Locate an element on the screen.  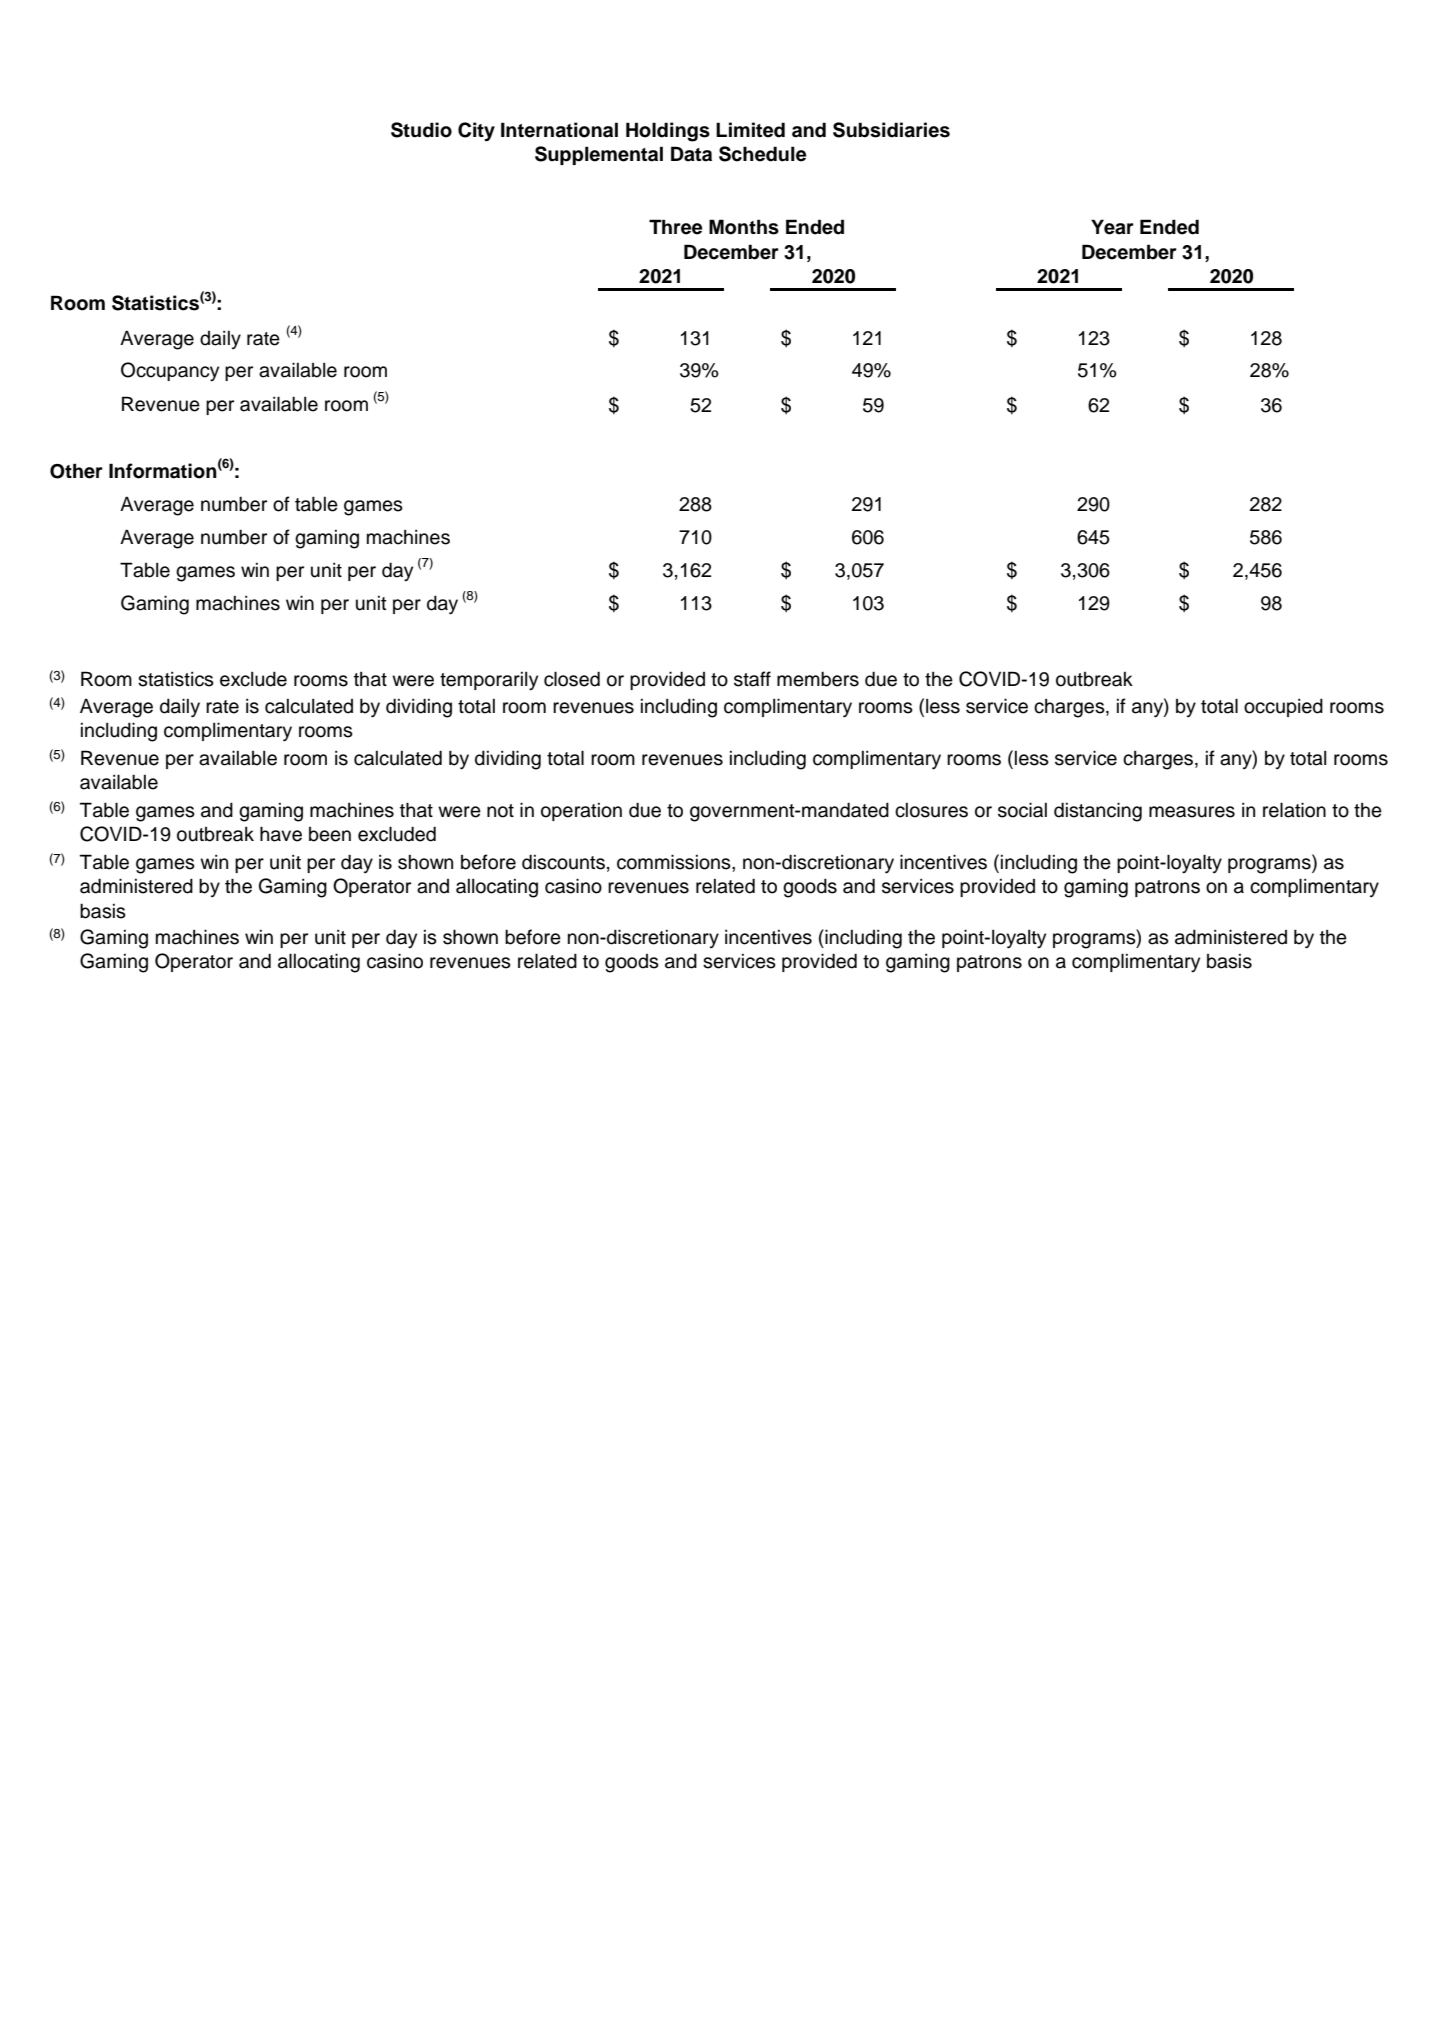
Studio is located at coordinates (421, 130).
